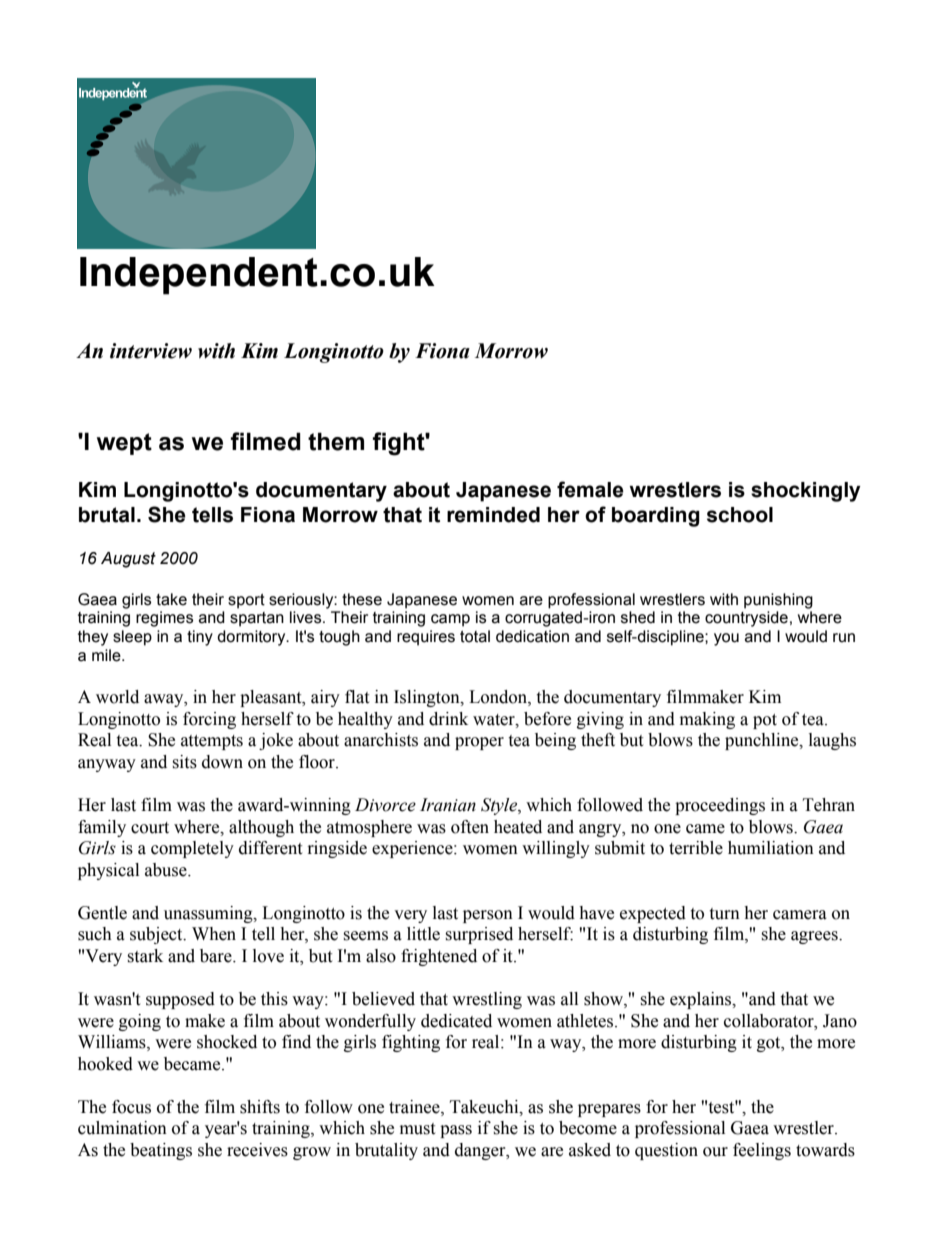 This document has height=1233, width=952. Describe the element at coordinates (456, 1131) in the document. I see `pass` at that location.
